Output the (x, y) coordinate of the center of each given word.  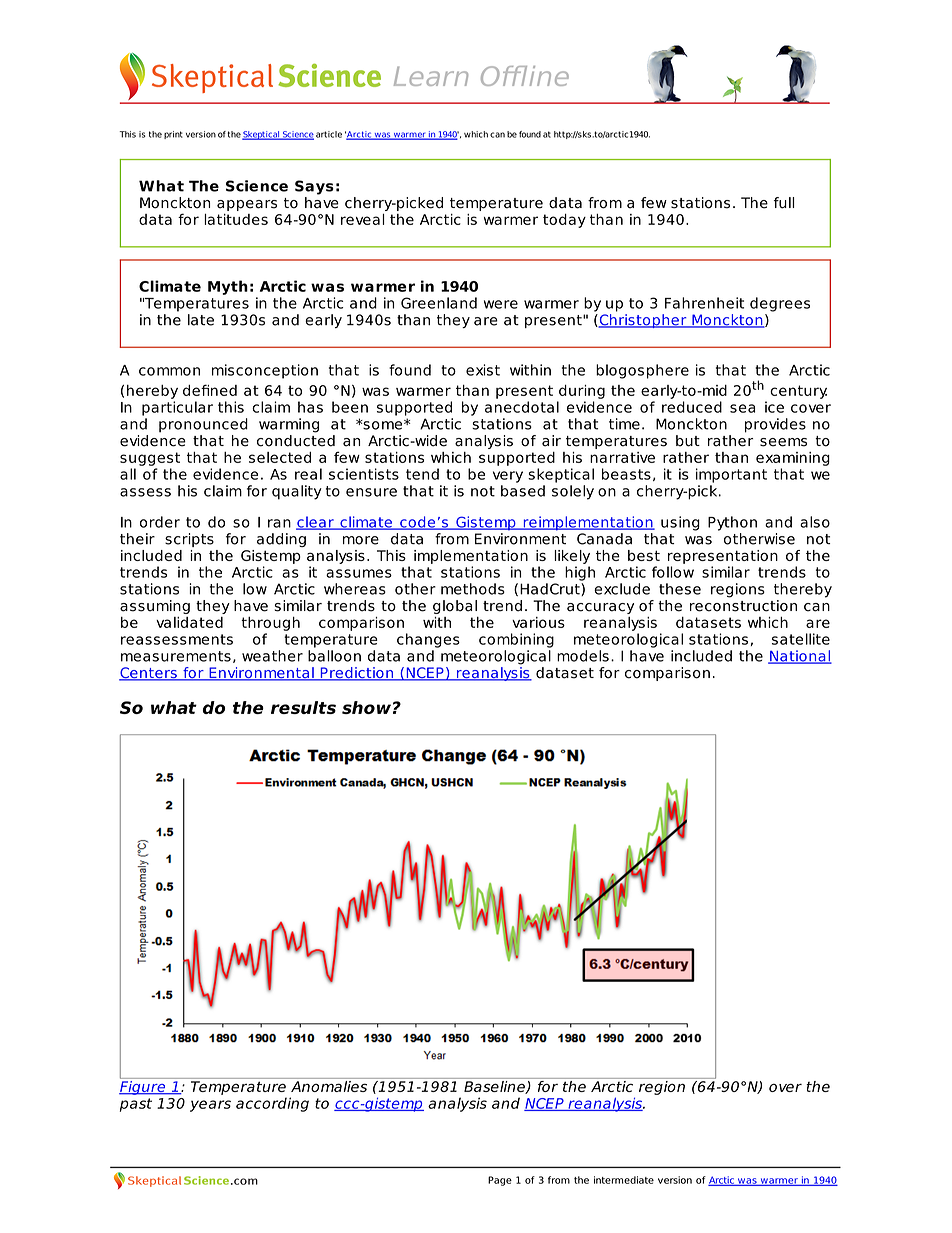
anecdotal (522, 407)
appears (247, 205)
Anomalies (329, 1085)
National (800, 657)
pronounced (203, 425)
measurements (176, 656)
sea (742, 408)
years (210, 1106)
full (784, 203)
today (564, 221)
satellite (801, 639)
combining (516, 640)
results (303, 707)
